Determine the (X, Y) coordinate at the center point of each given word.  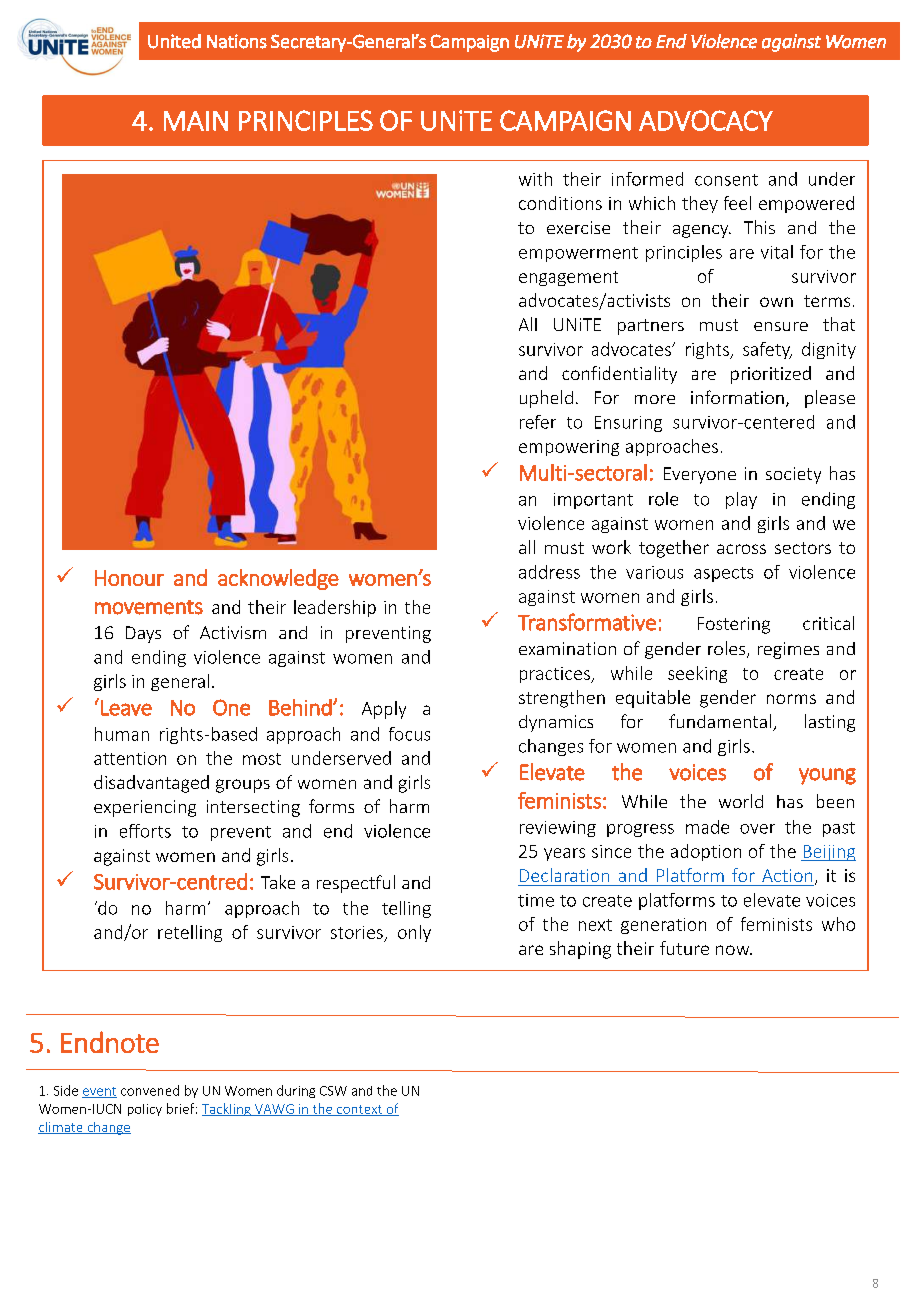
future (684, 948)
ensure (781, 326)
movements (149, 607)
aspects (723, 574)
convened (150, 1090)
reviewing (558, 829)
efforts (145, 831)
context (359, 1110)
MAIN (196, 121)
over (757, 829)
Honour (129, 578)
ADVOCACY (706, 120)
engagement (568, 278)
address (549, 572)
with (535, 179)
